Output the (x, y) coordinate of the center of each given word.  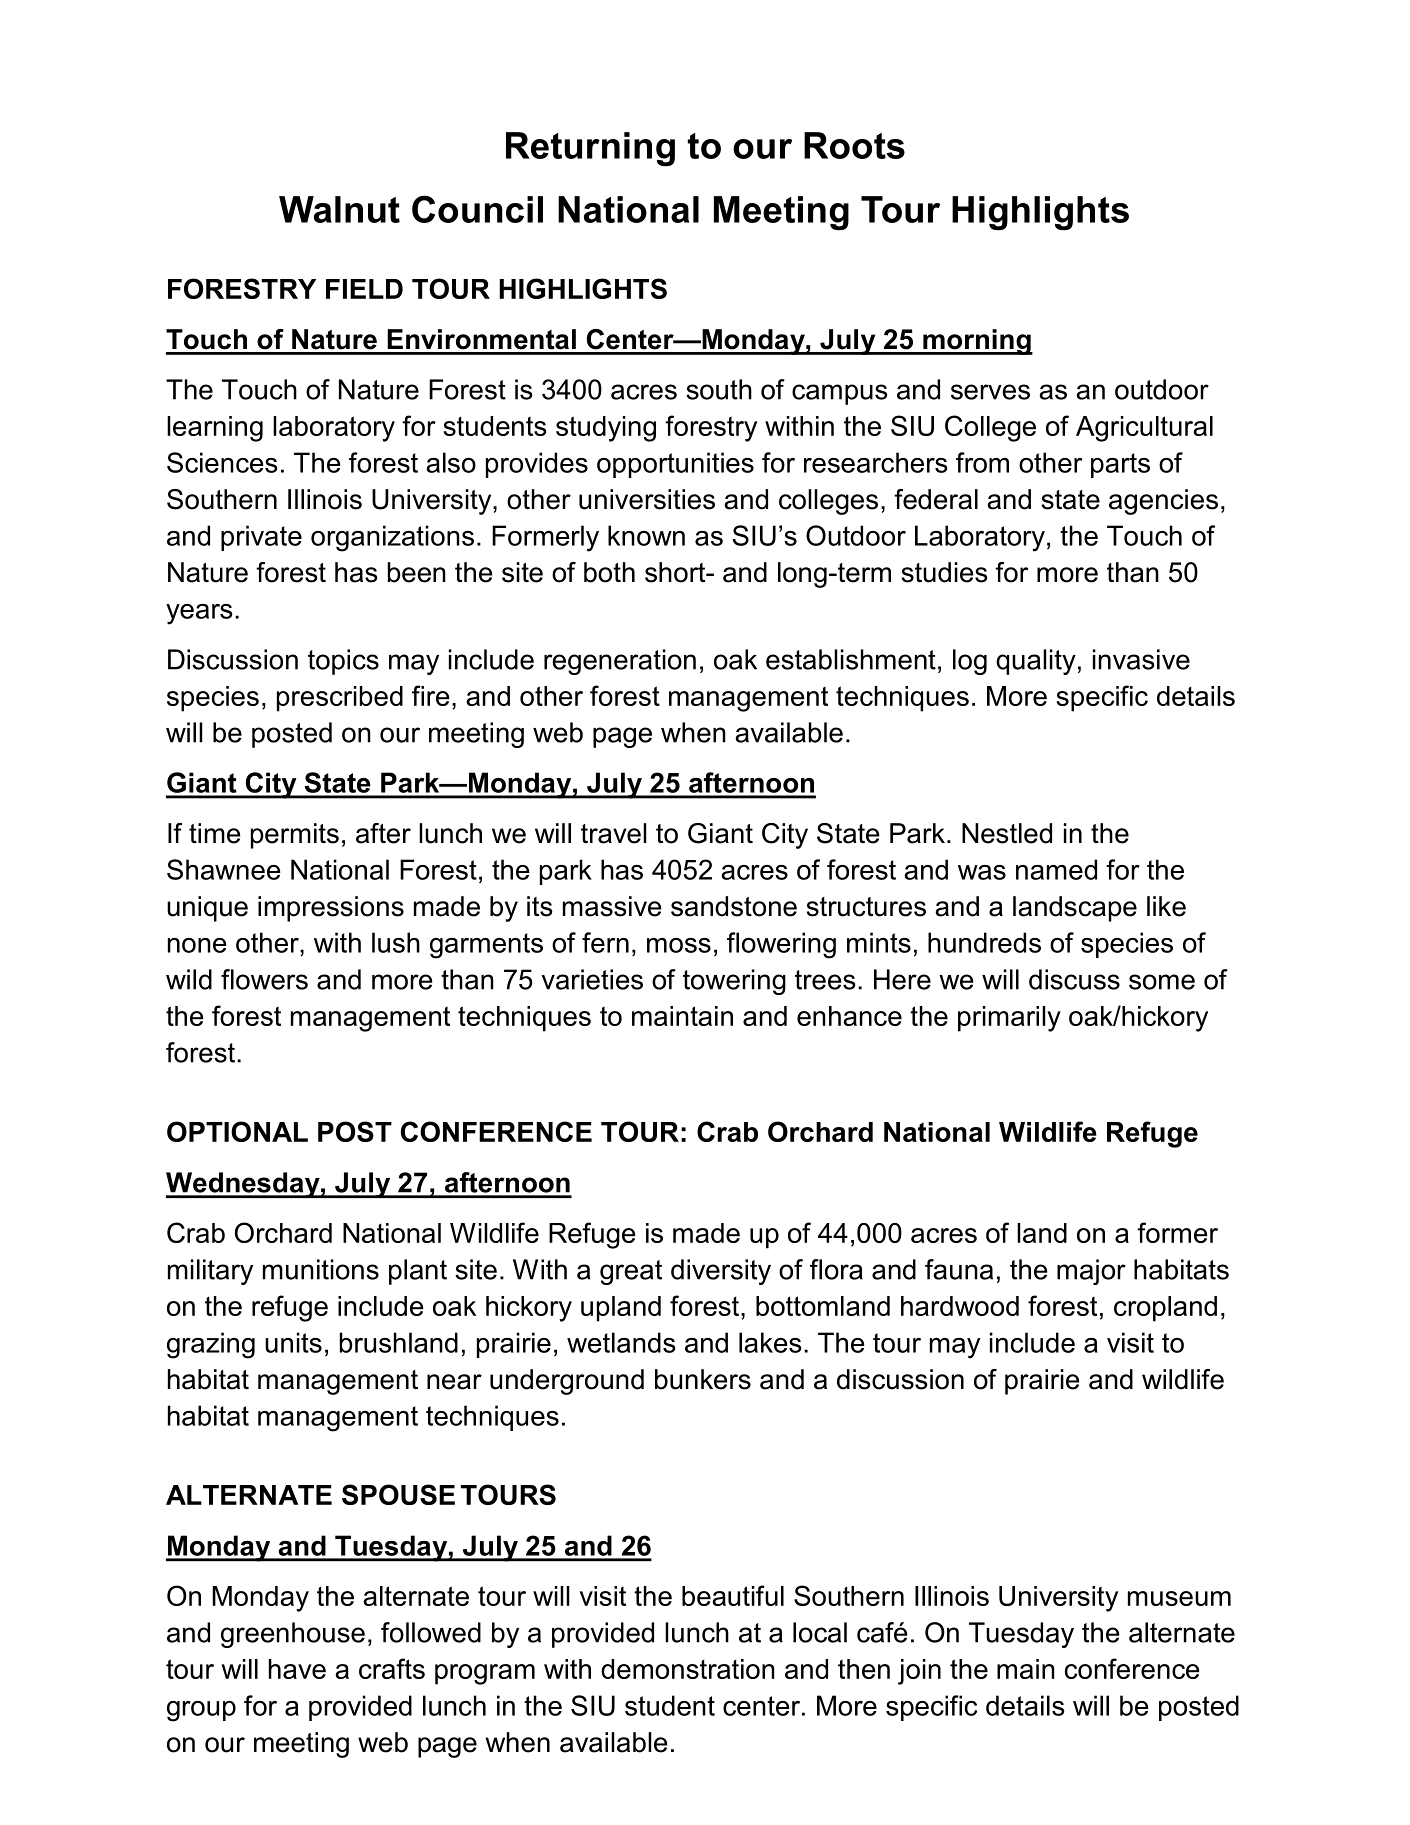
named (1056, 869)
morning (977, 342)
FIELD (364, 289)
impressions (331, 909)
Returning (590, 149)
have (297, 1669)
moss (679, 945)
